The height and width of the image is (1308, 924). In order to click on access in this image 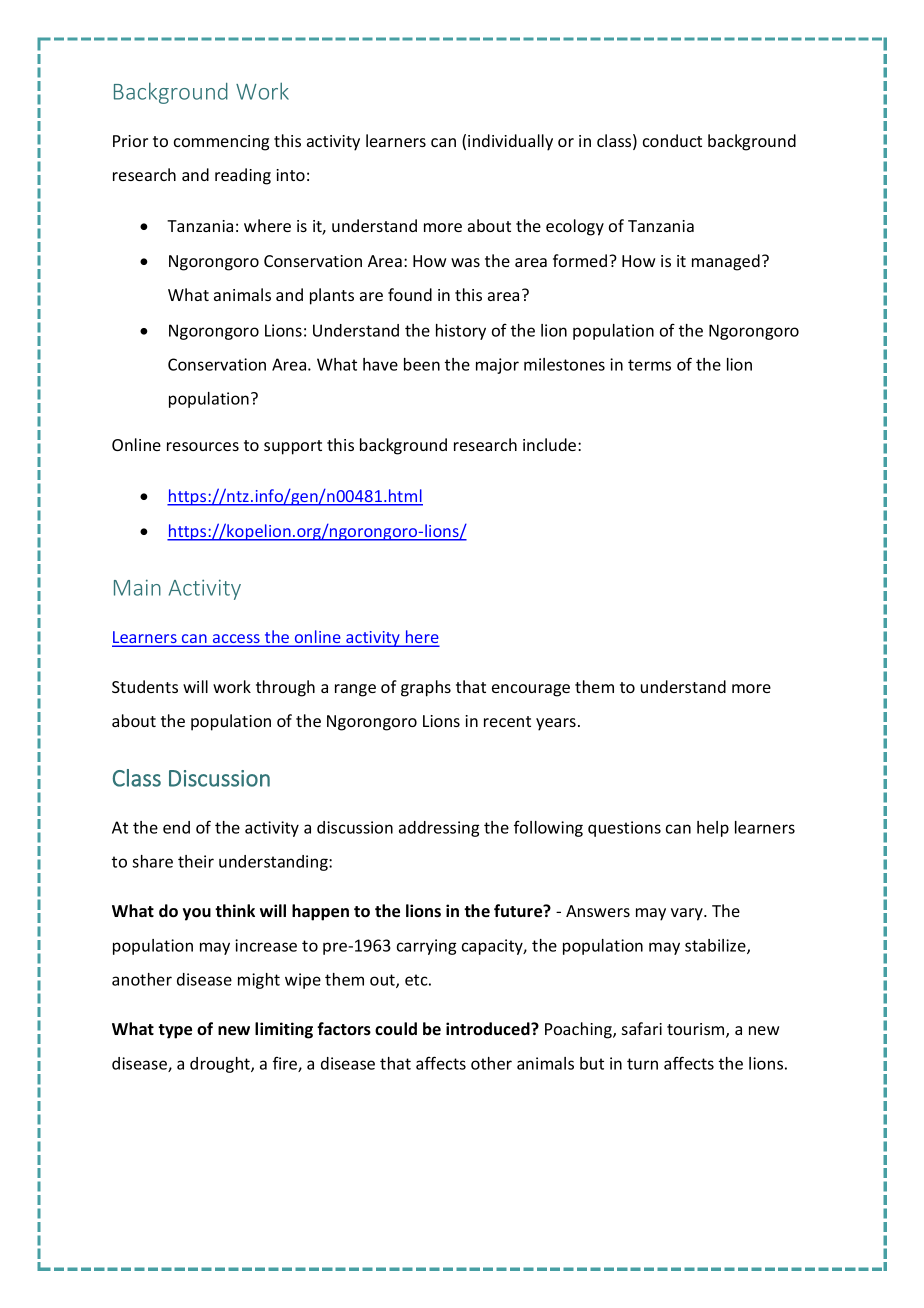, I will do `click(236, 640)`.
